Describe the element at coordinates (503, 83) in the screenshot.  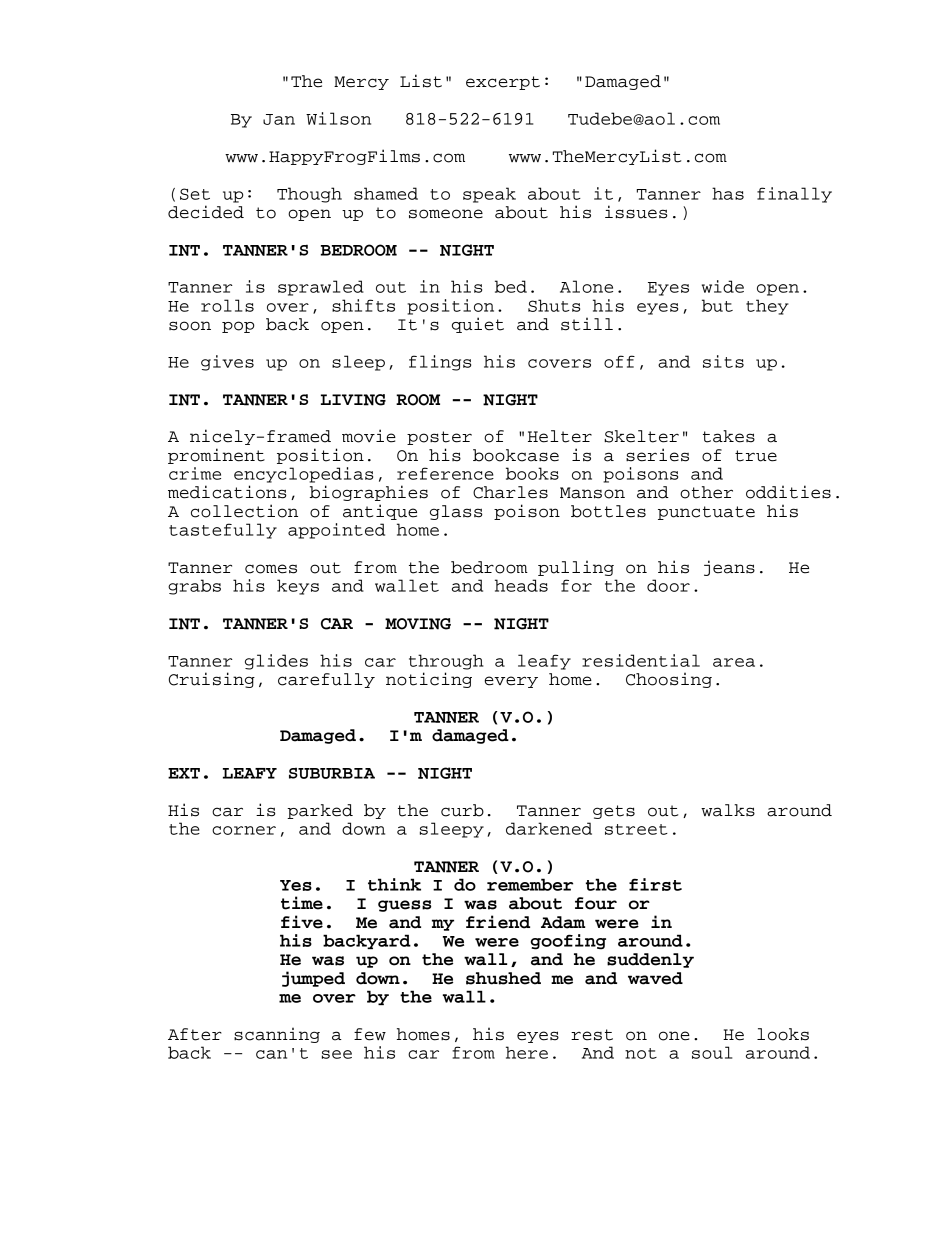
I see `excerpt` at that location.
